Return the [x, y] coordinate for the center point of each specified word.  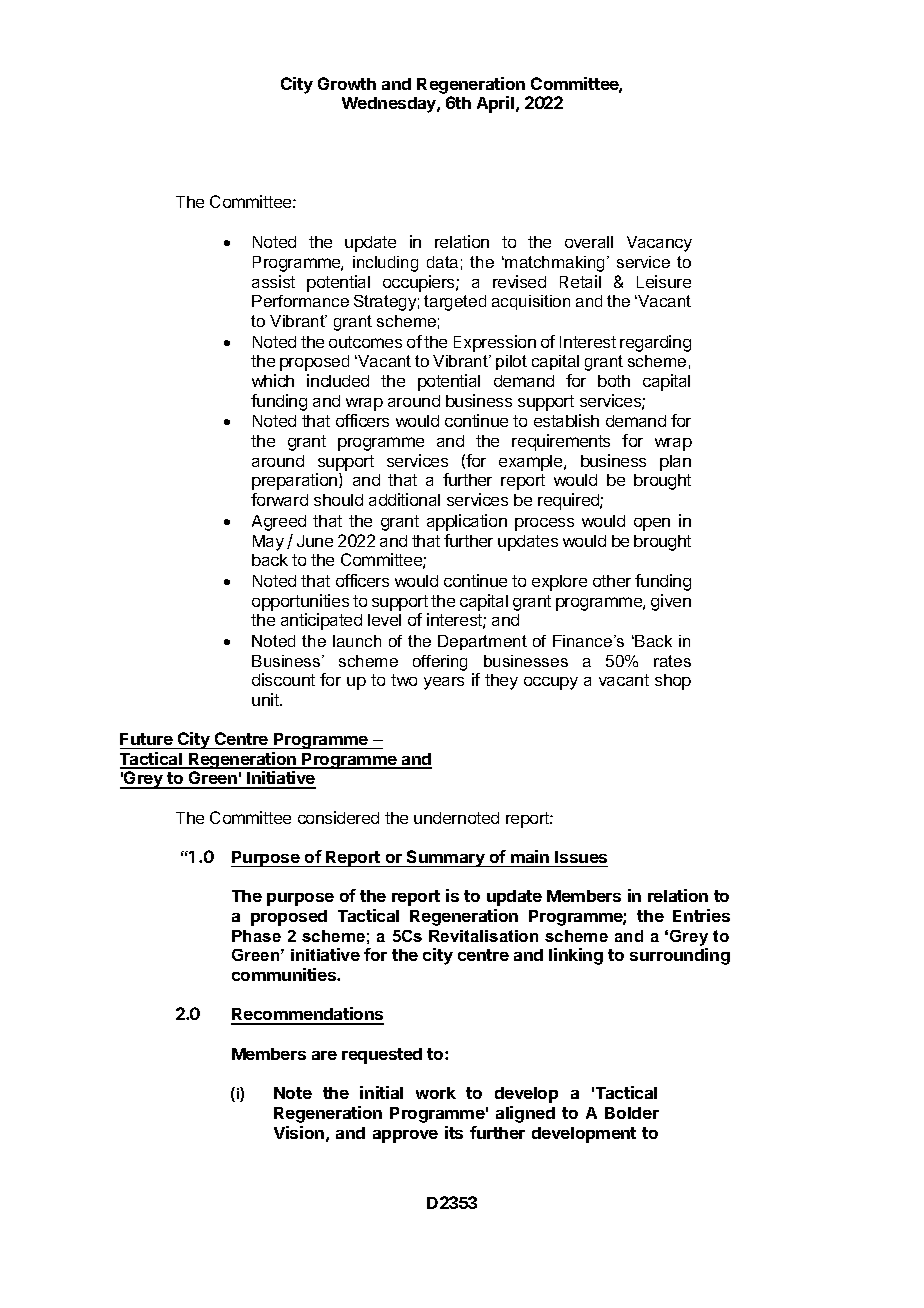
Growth [347, 83]
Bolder [632, 1113]
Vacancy [659, 244]
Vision [299, 1132]
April [495, 104]
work [436, 1093]
